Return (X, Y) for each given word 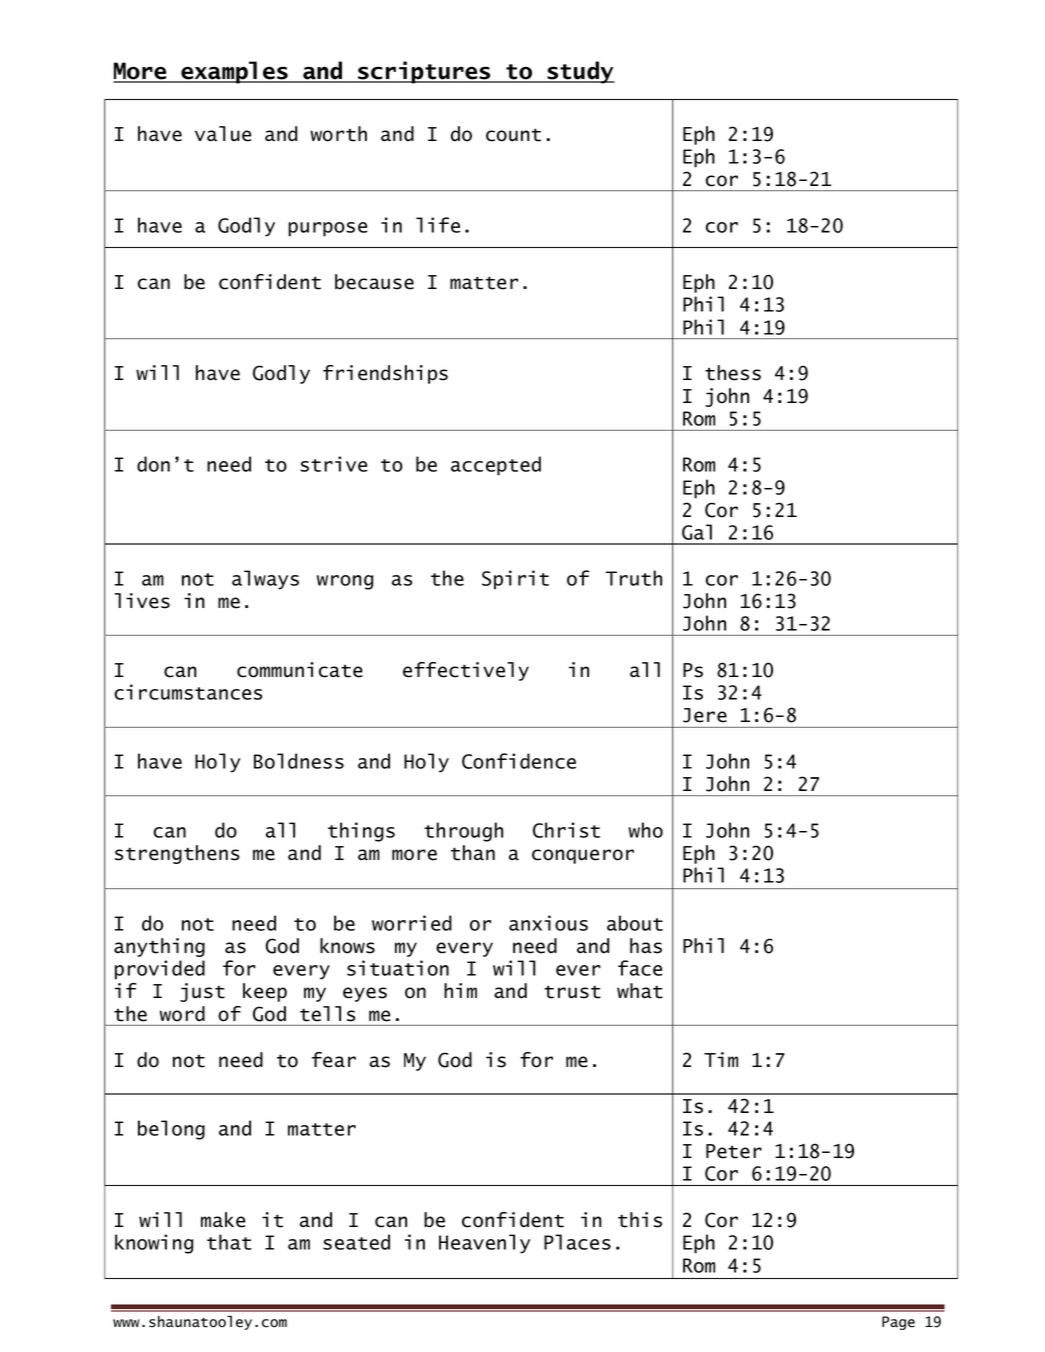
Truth (634, 578)
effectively (466, 671)
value (223, 134)
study (580, 72)
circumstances (188, 692)
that (229, 1242)
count (513, 135)
